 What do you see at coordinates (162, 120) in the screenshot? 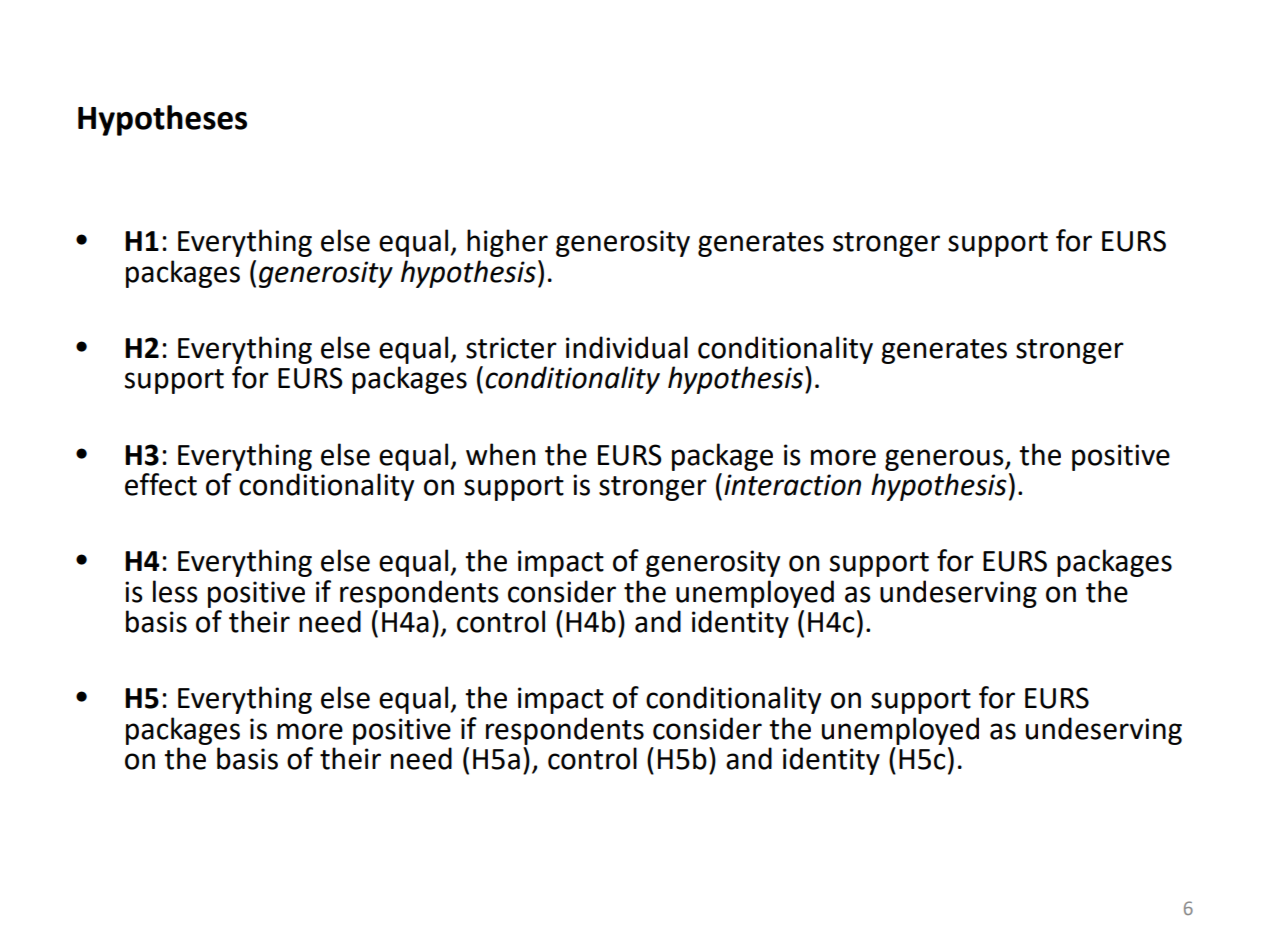
I see `Hypotheses` at bounding box center [162, 120].
